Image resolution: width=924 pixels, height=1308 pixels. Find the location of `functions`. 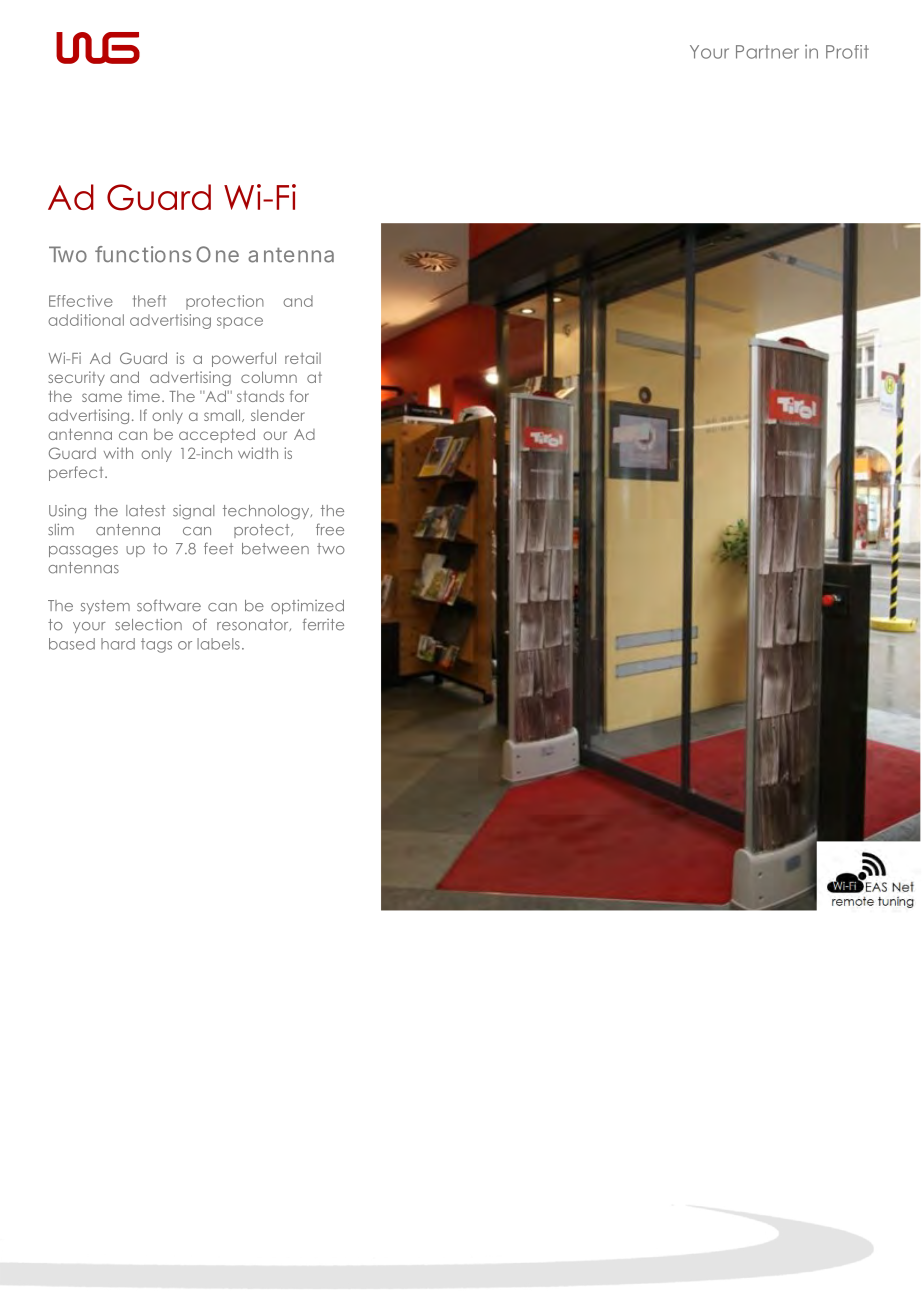

functions is located at coordinates (143, 254).
